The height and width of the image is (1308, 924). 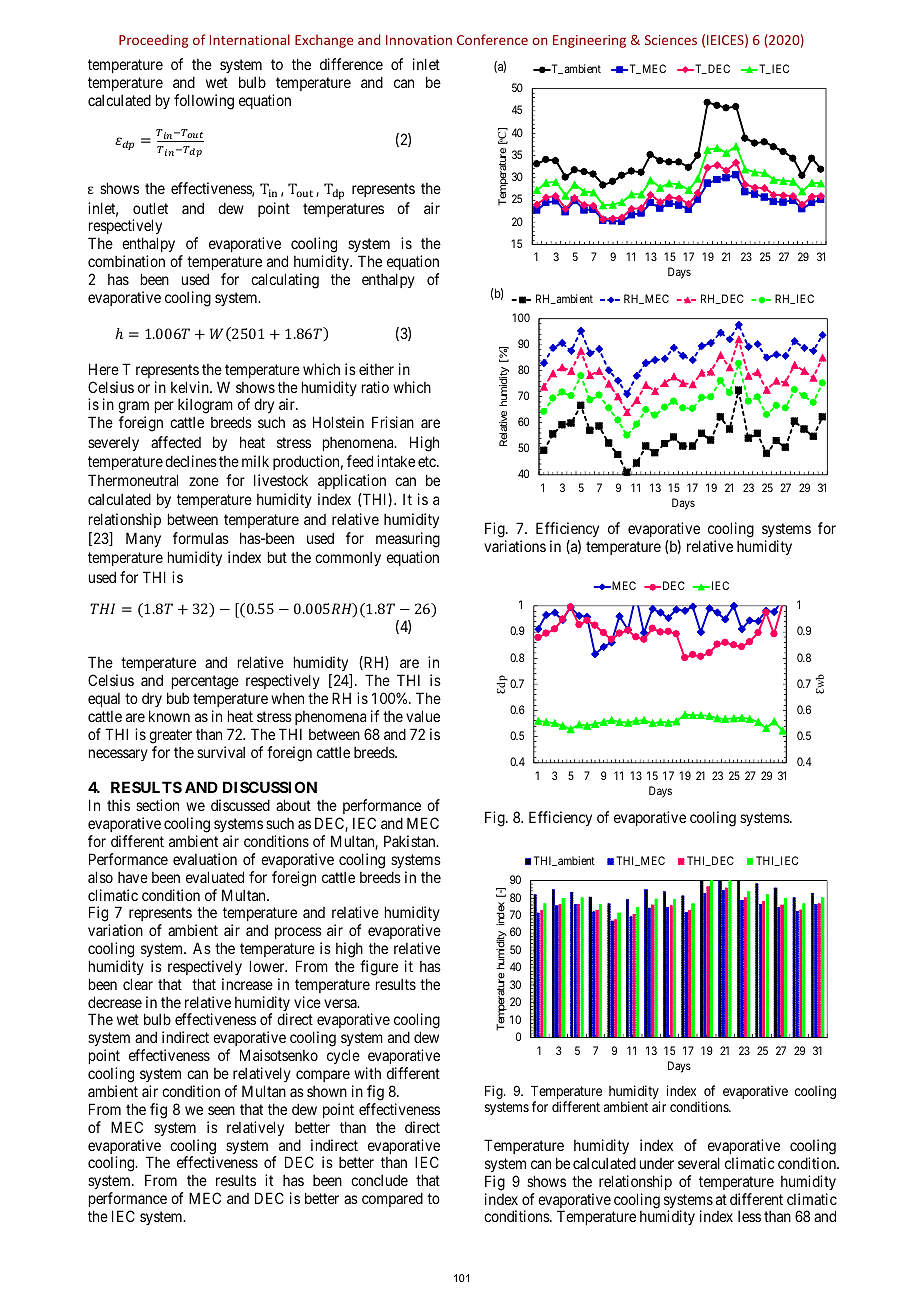 What do you see at coordinates (419, 40) in the image?
I see `Innovation` at bounding box center [419, 40].
